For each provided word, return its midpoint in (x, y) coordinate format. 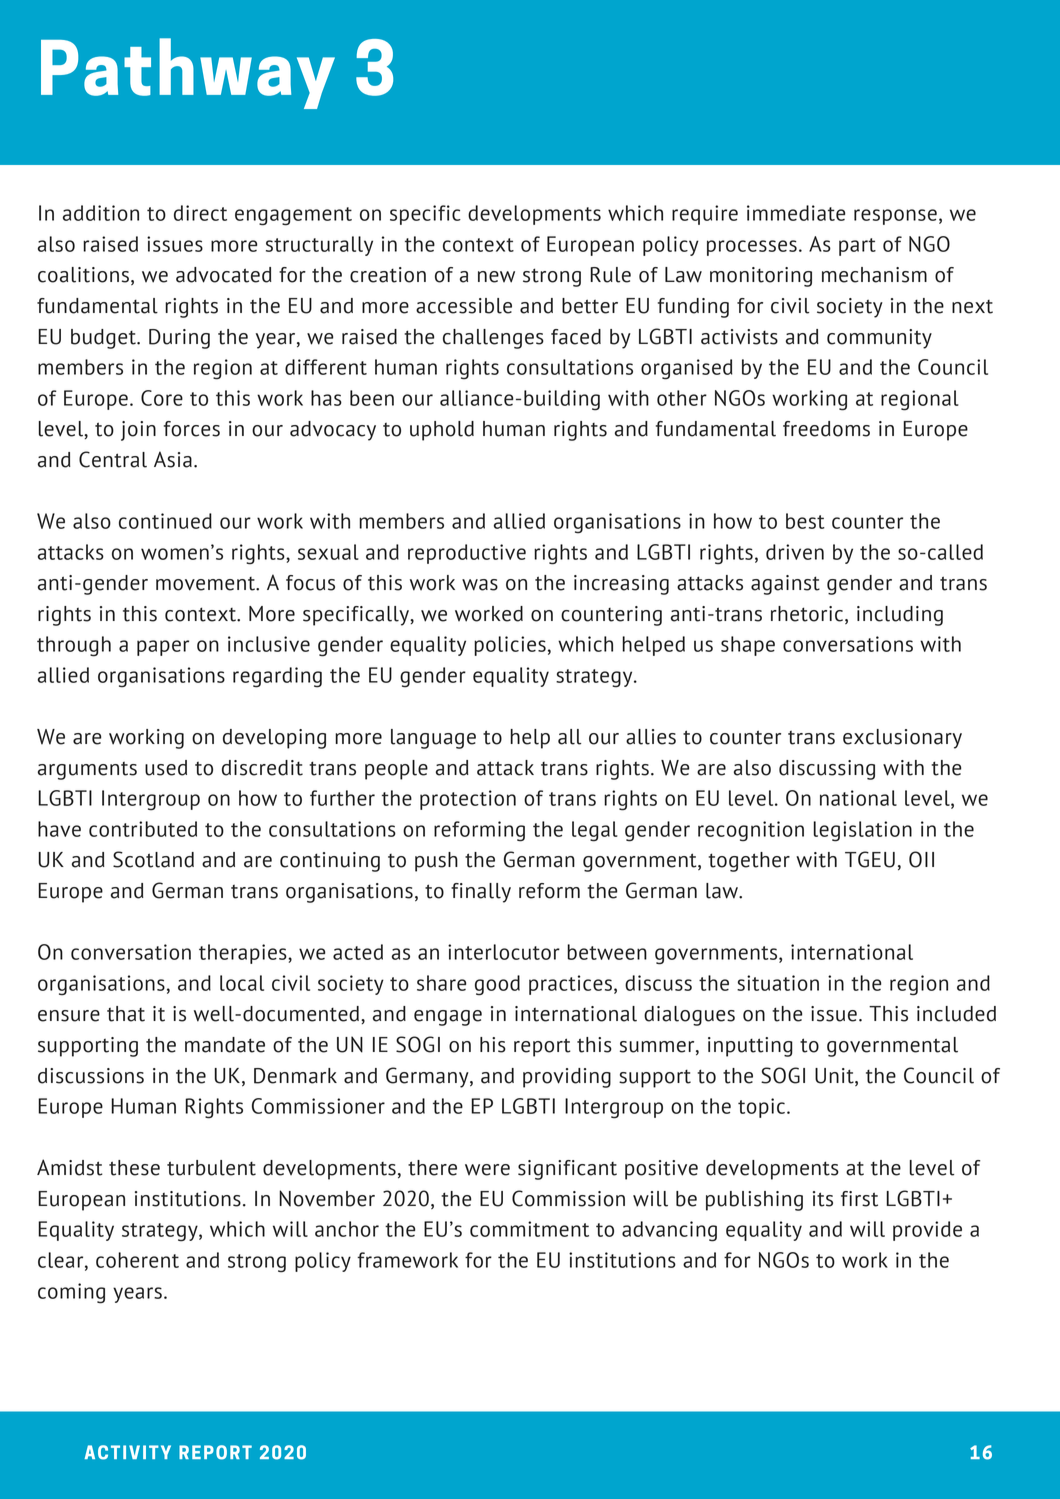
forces (192, 429)
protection (468, 800)
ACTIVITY (128, 1452)
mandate (225, 1045)
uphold (442, 431)
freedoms (826, 429)
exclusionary (902, 739)
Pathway (188, 73)
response (895, 217)
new (496, 277)
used (166, 768)
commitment (529, 1229)
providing (567, 1078)
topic (763, 1108)
